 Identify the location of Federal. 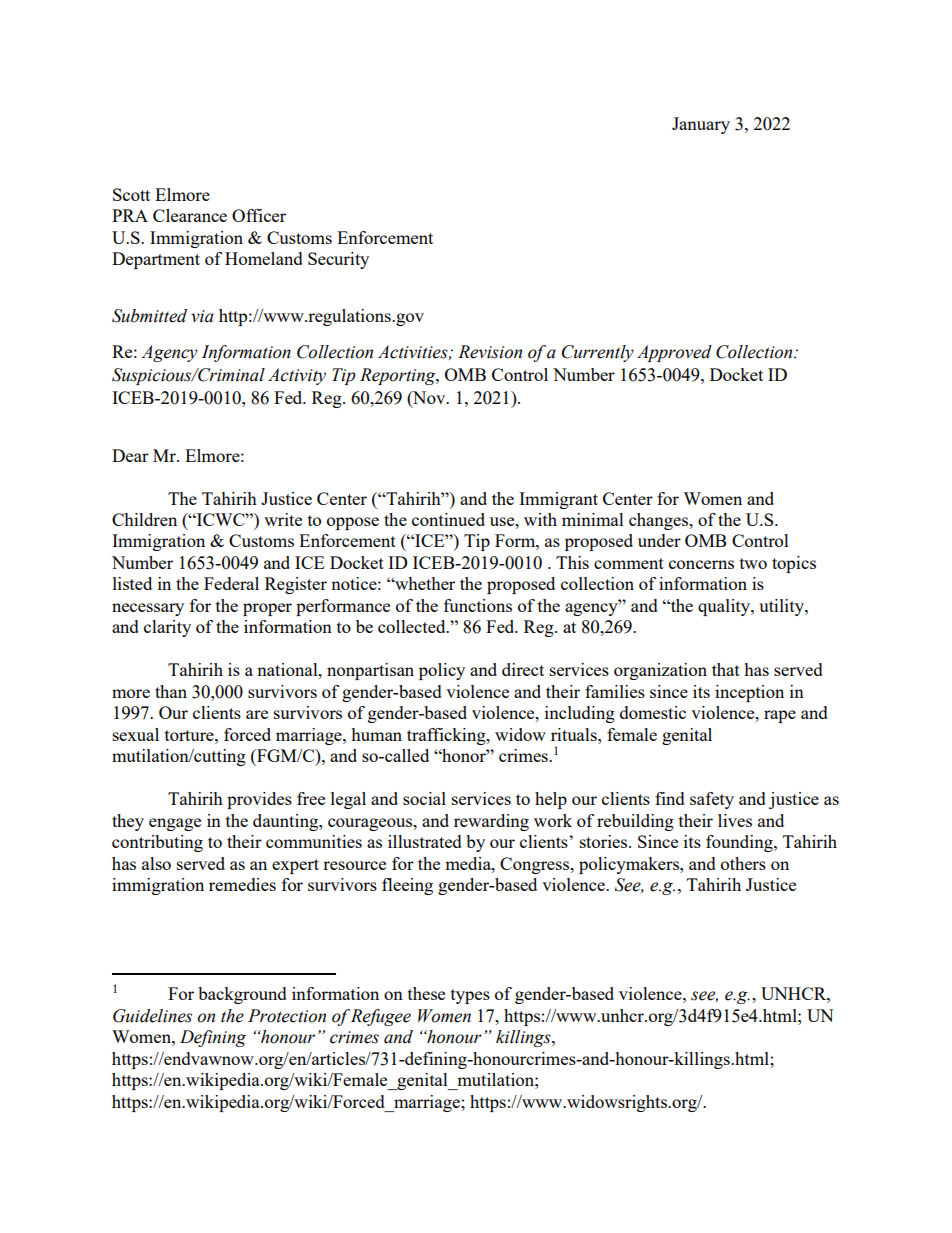
(231, 583).
